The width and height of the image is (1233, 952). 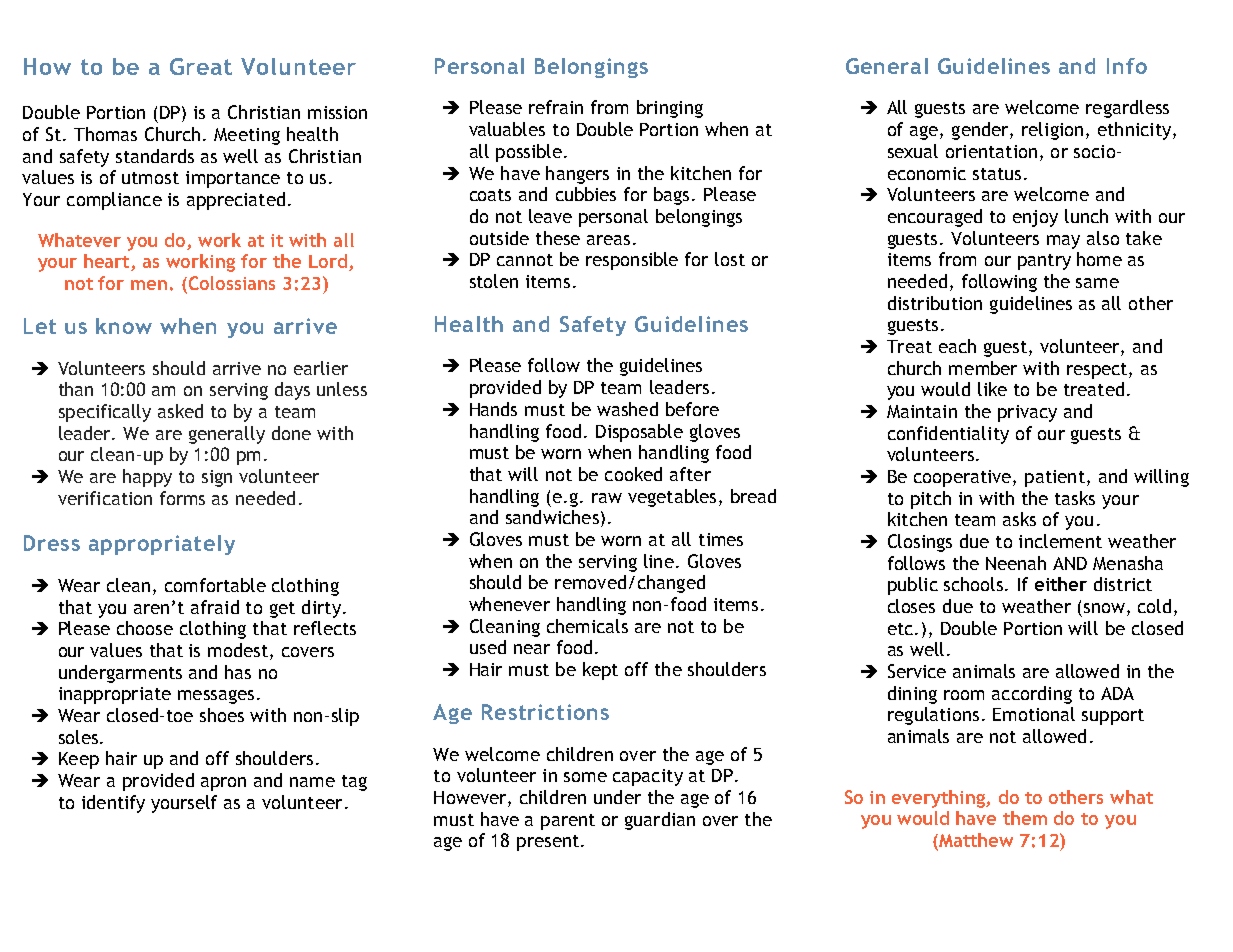 I want to click on guardian, so click(x=660, y=821).
